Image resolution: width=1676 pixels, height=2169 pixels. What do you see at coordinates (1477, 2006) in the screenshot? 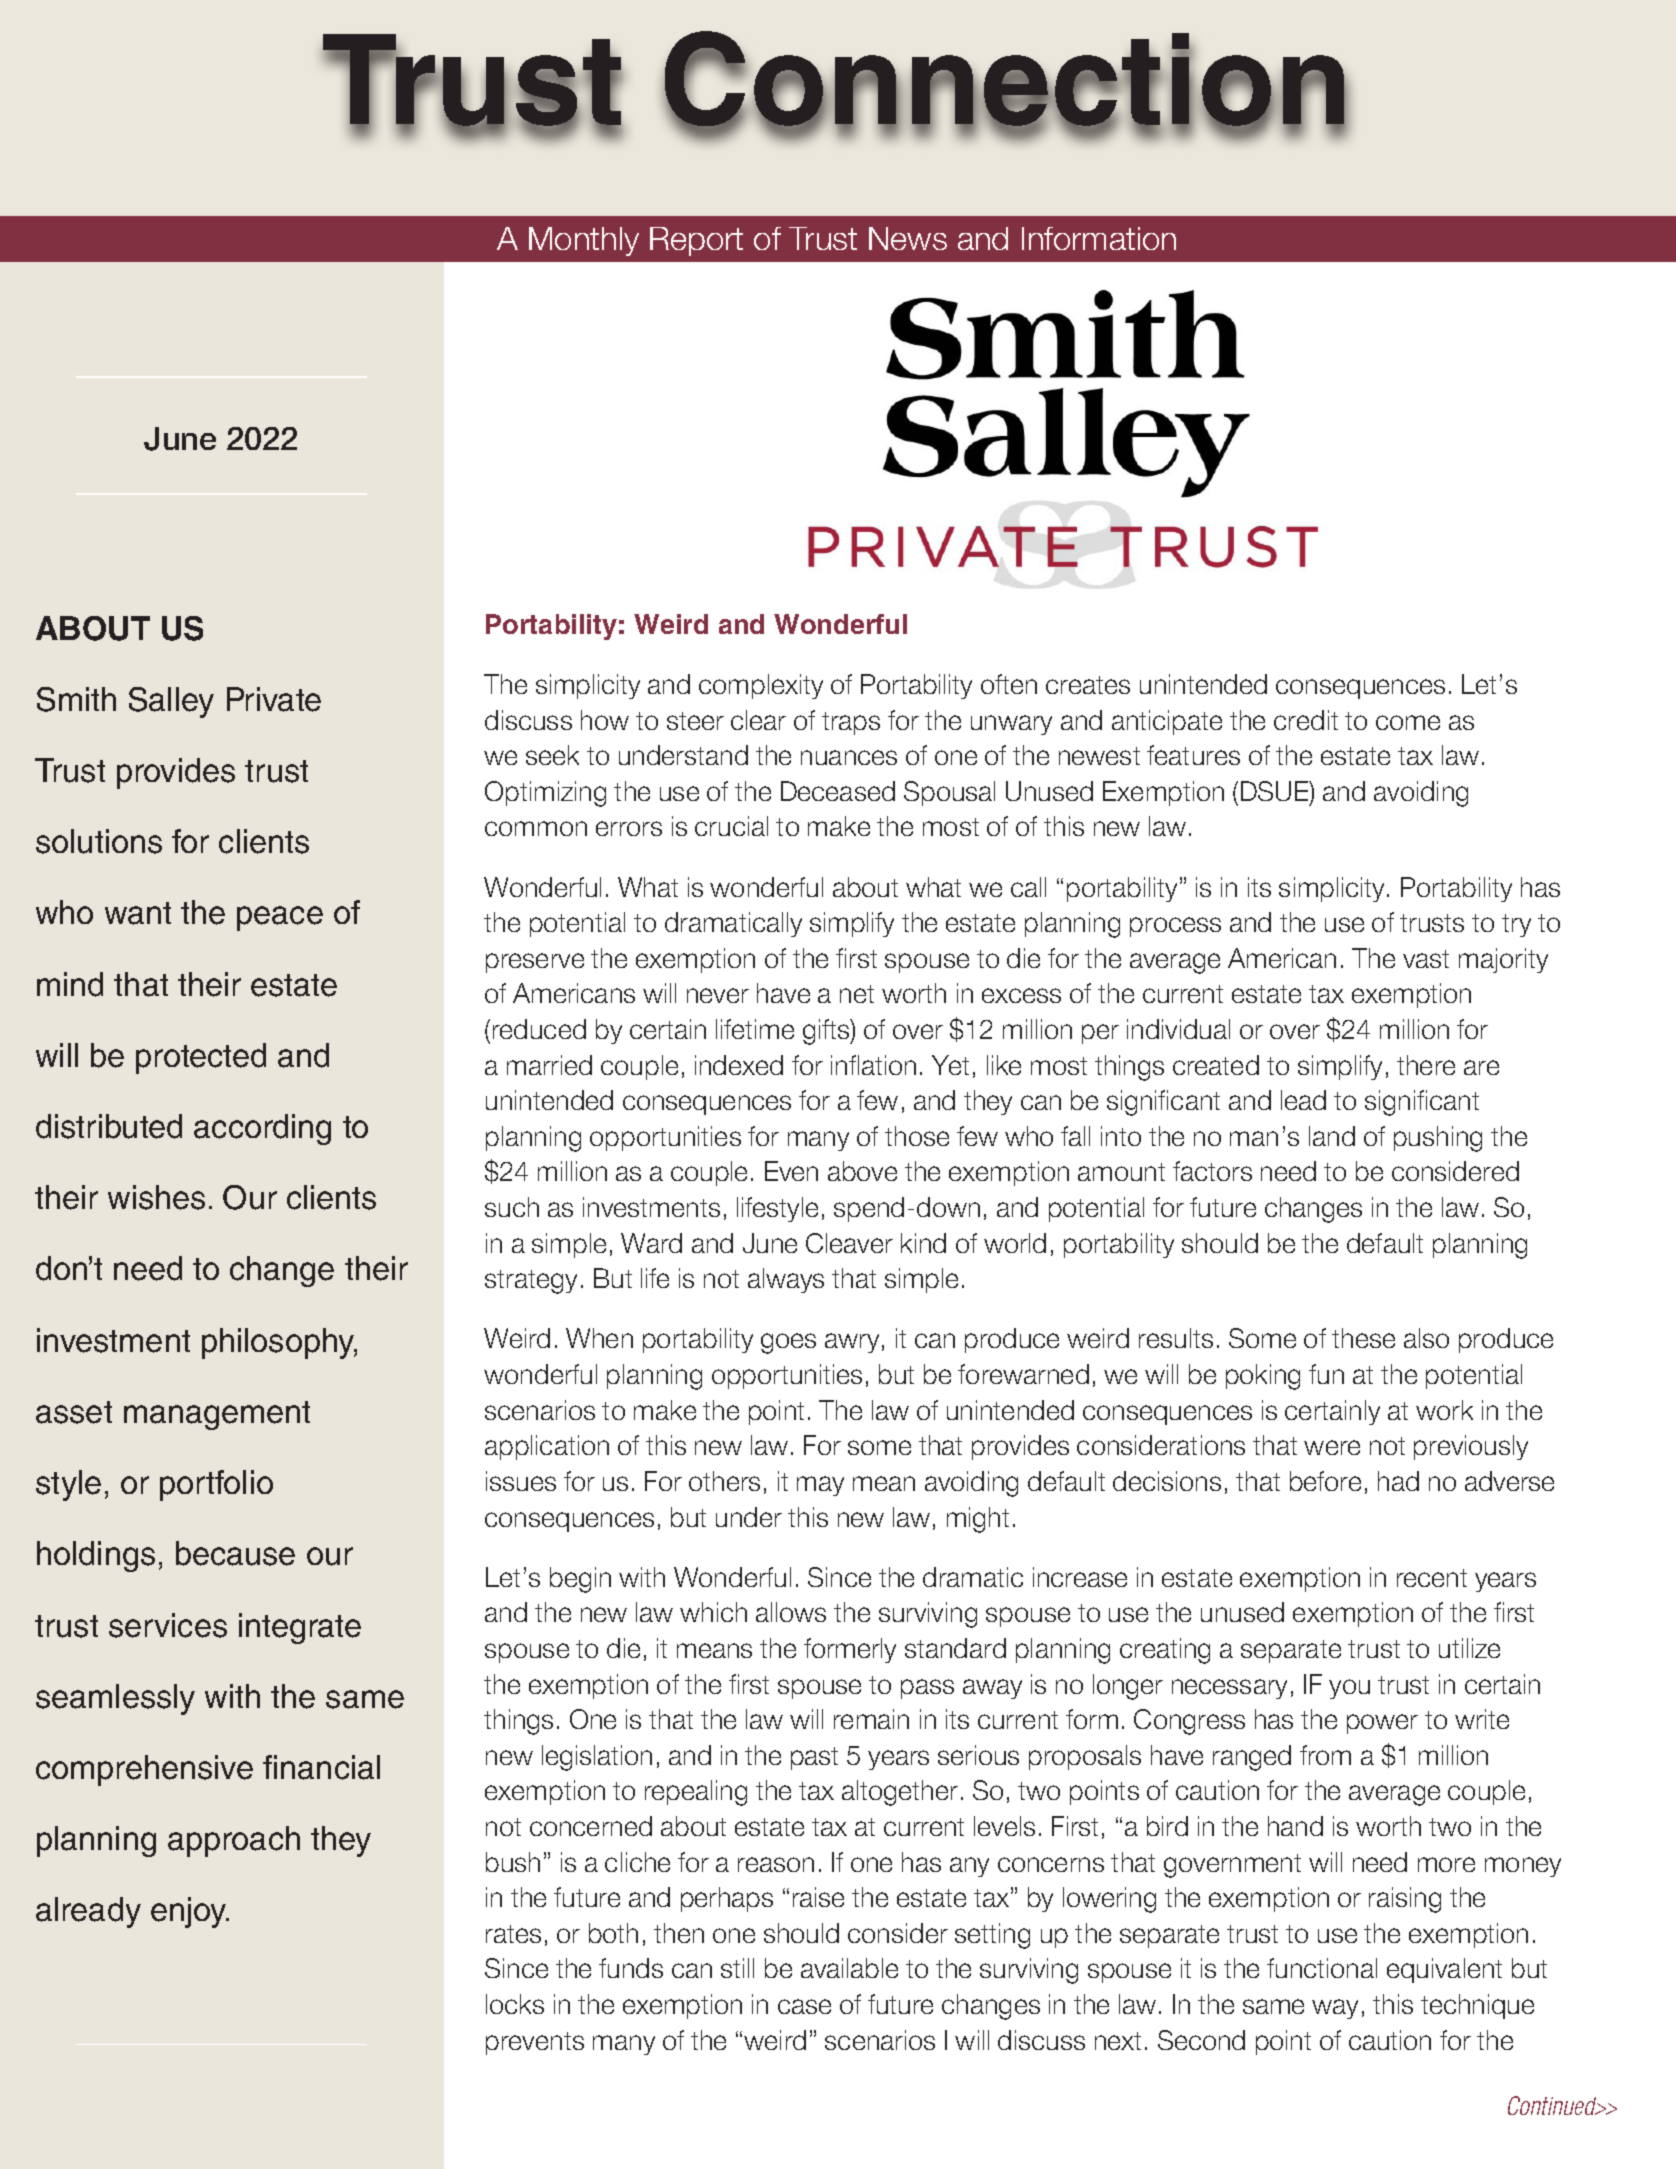
I see `technique` at bounding box center [1477, 2006].
